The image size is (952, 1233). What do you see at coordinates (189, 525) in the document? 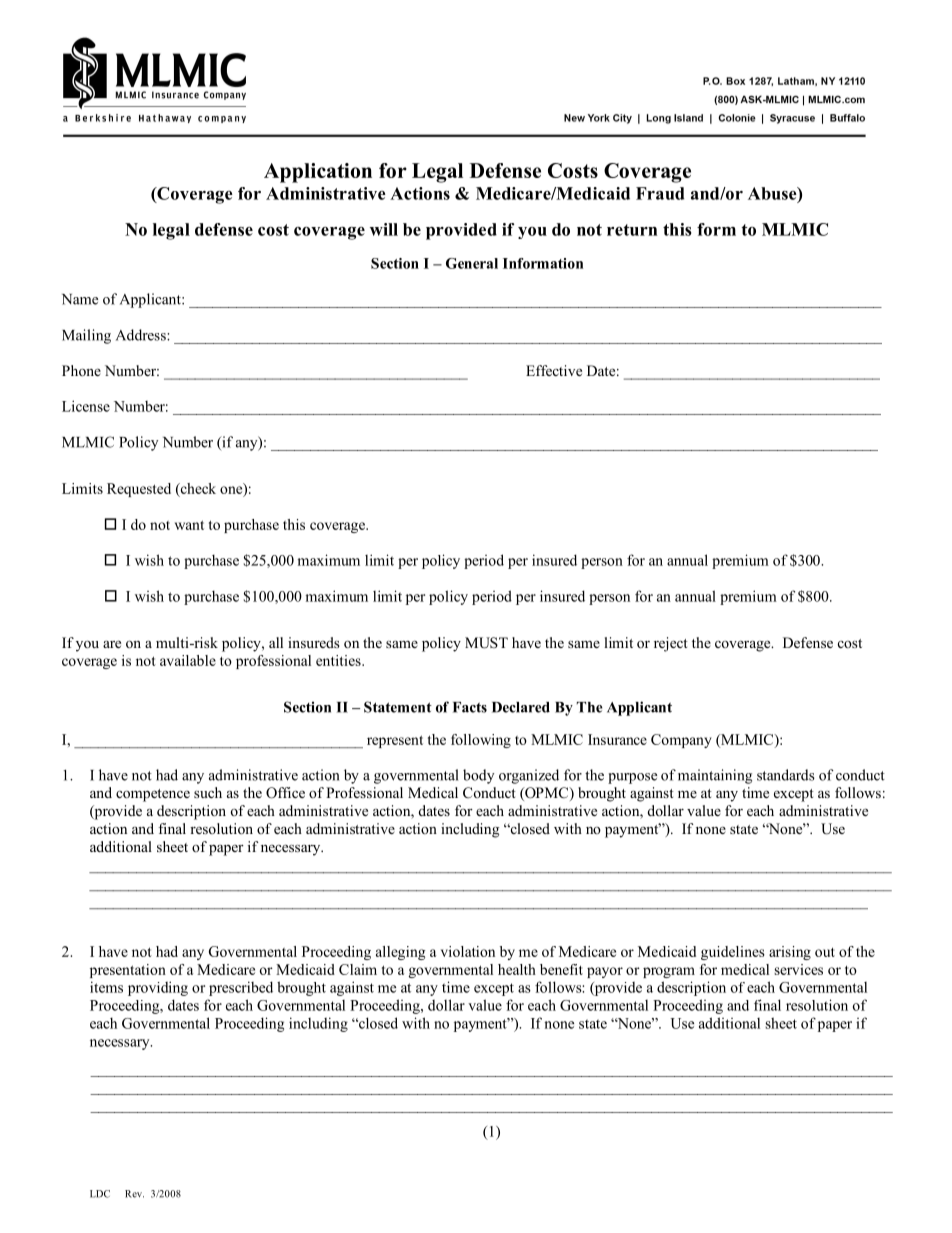
I see `want` at bounding box center [189, 525].
